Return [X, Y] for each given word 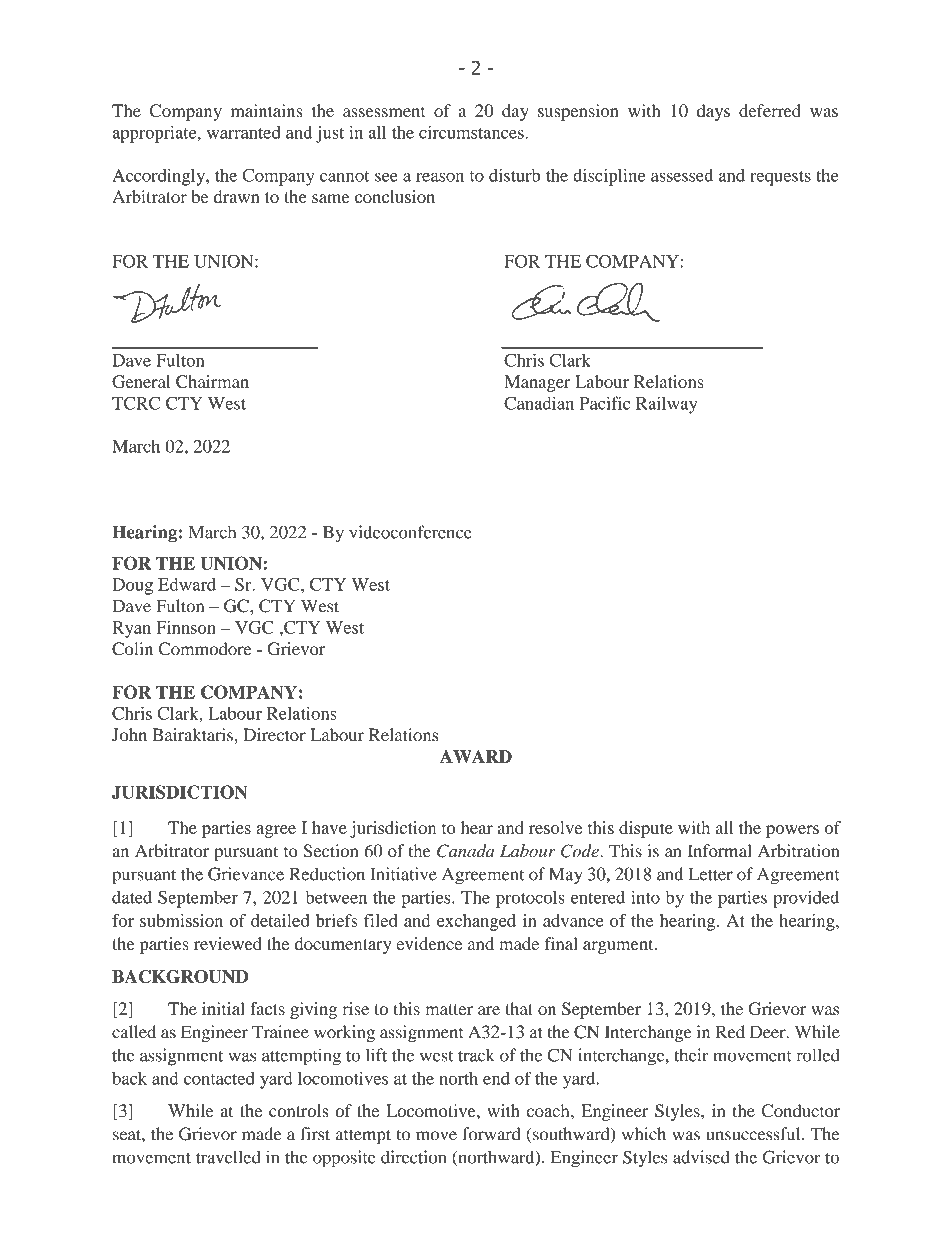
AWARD [476, 756]
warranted [244, 132]
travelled [228, 1157]
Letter [711, 874]
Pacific [604, 403]
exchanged [476, 922]
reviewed [228, 943]
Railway [667, 405]
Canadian [539, 403]
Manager [537, 383]
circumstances [472, 132]
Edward [187, 584]
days [713, 112]
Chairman [212, 381]
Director [274, 735]
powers [792, 831]
